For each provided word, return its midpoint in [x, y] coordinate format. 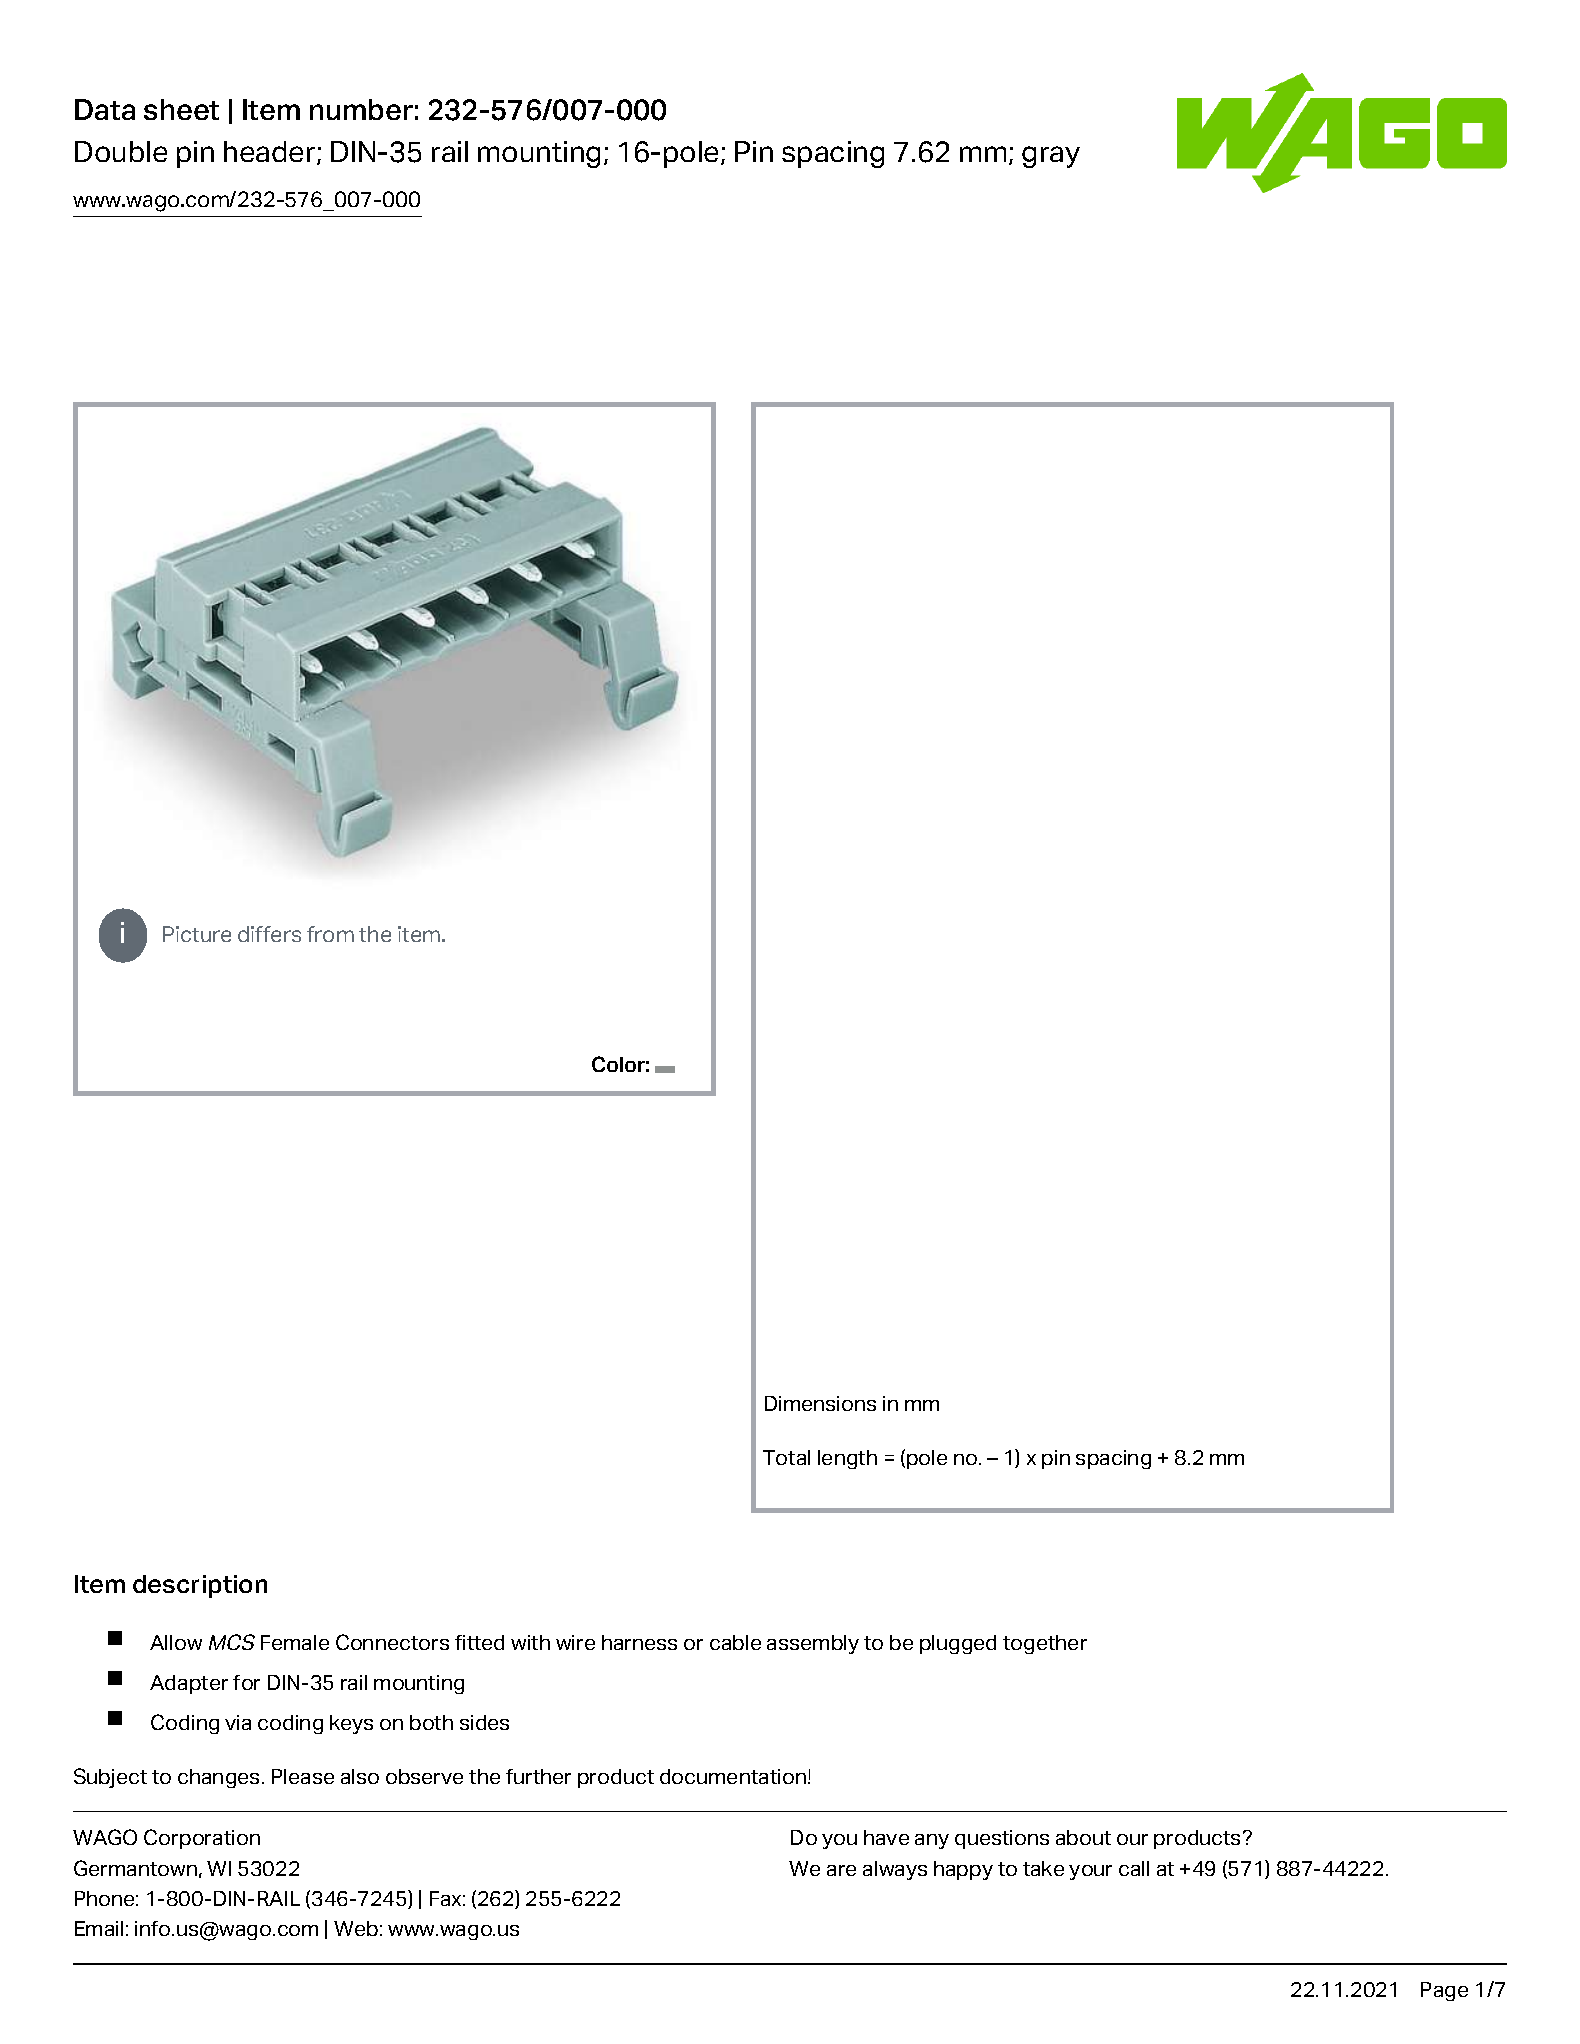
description [200, 1586]
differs [269, 934]
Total [786, 1457]
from [330, 934]
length [847, 1459]
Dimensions [820, 1403]
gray [1051, 157]
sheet [181, 109]
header [271, 153]
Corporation [202, 1839]
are [841, 1870]
